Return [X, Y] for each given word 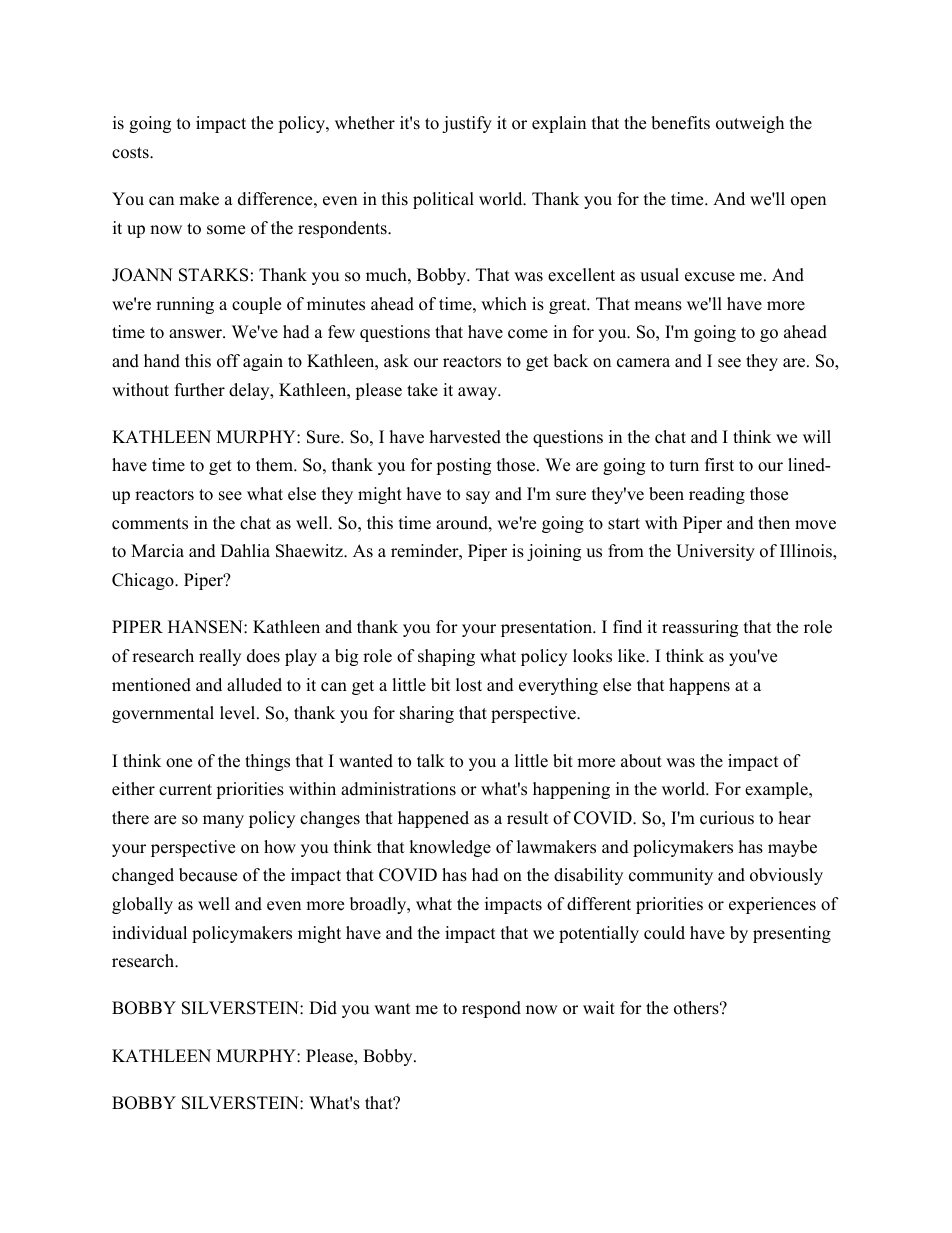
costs [131, 153]
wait [599, 1007]
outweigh [750, 124]
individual [149, 933]
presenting [792, 934]
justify [467, 124]
